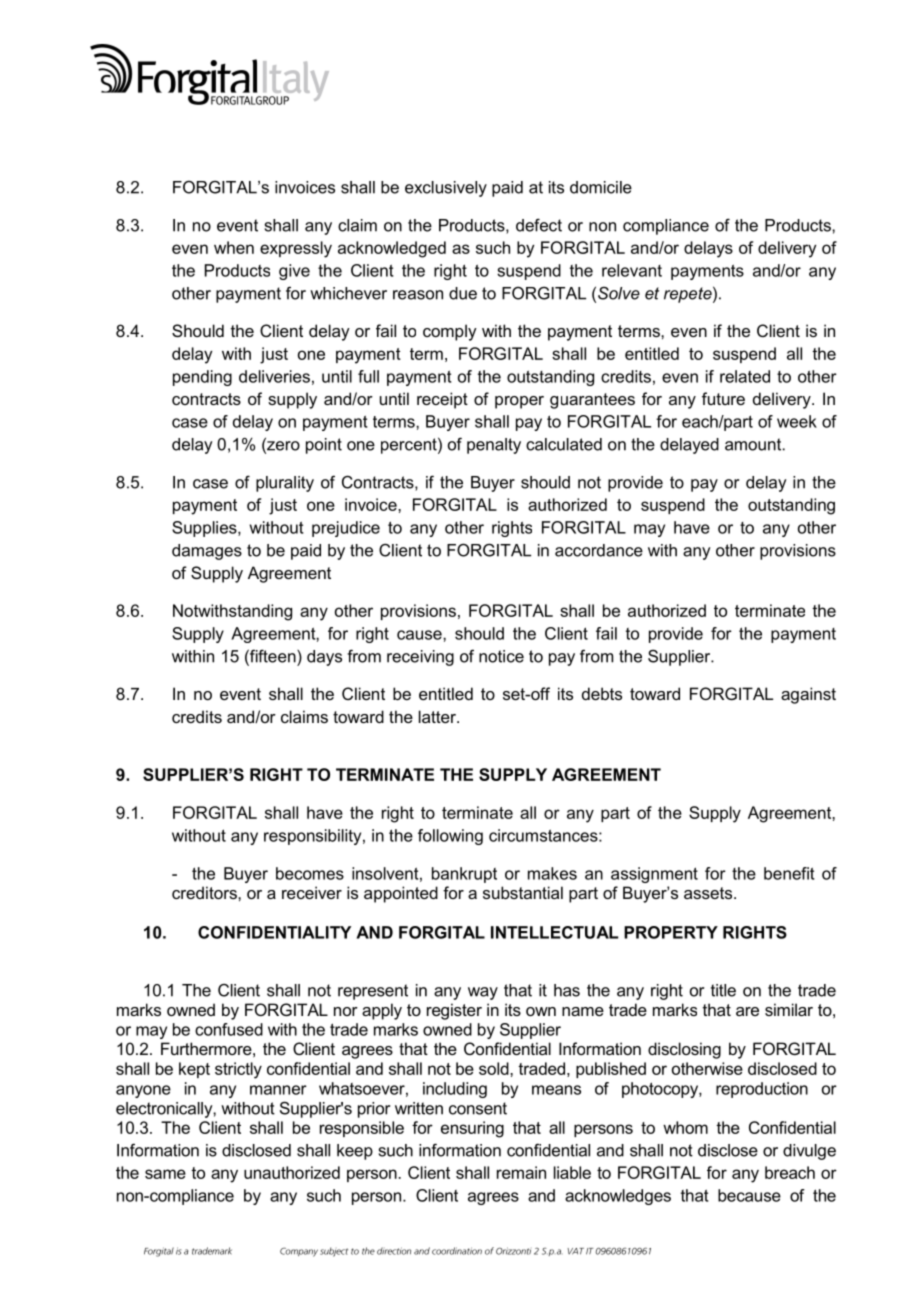  Describe the element at coordinates (632, 270) in the page. I see `relevant` at that location.
